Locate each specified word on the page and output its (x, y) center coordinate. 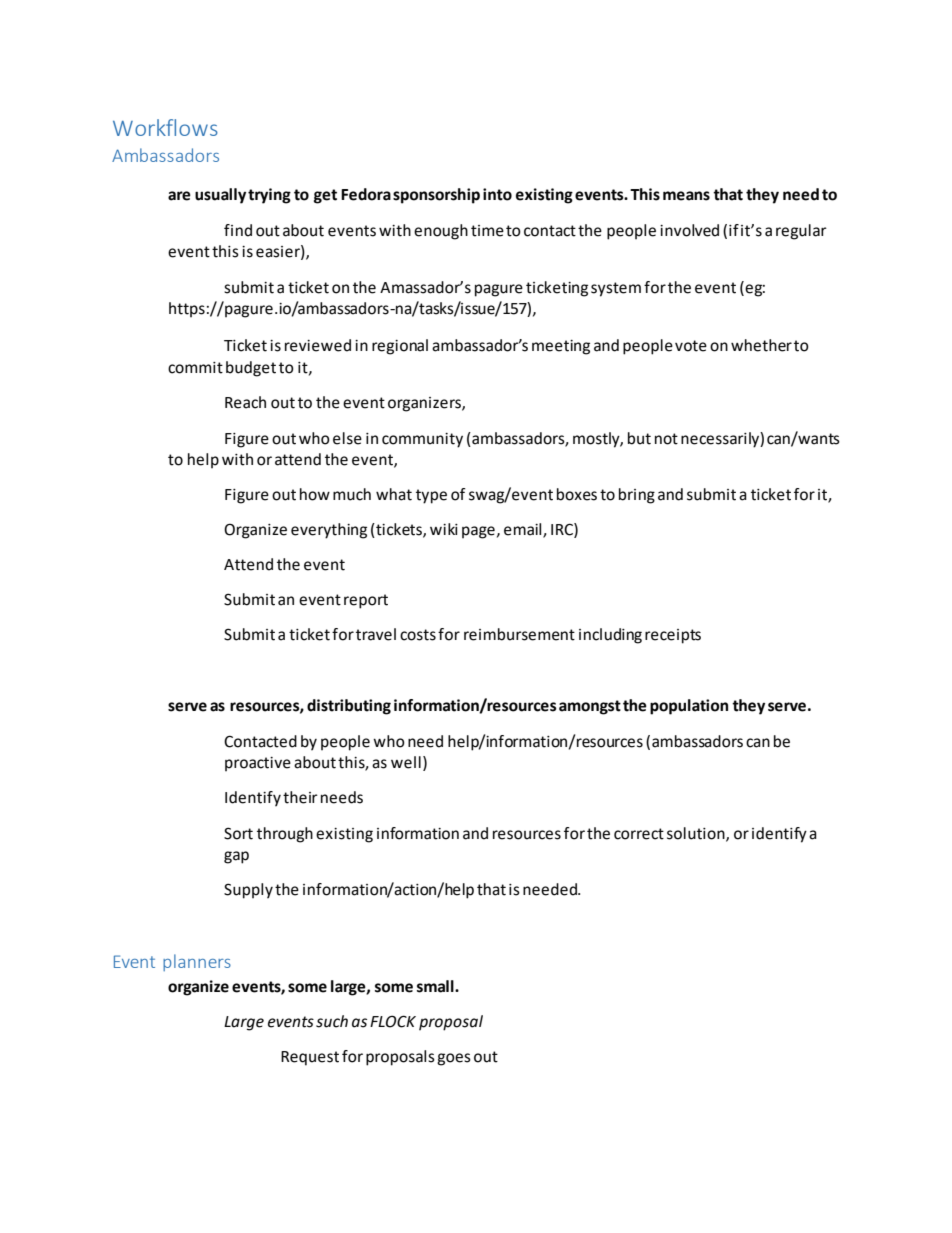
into (497, 194)
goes (454, 1059)
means (686, 196)
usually (220, 196)
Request (310, 1058)
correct (639, 834)
